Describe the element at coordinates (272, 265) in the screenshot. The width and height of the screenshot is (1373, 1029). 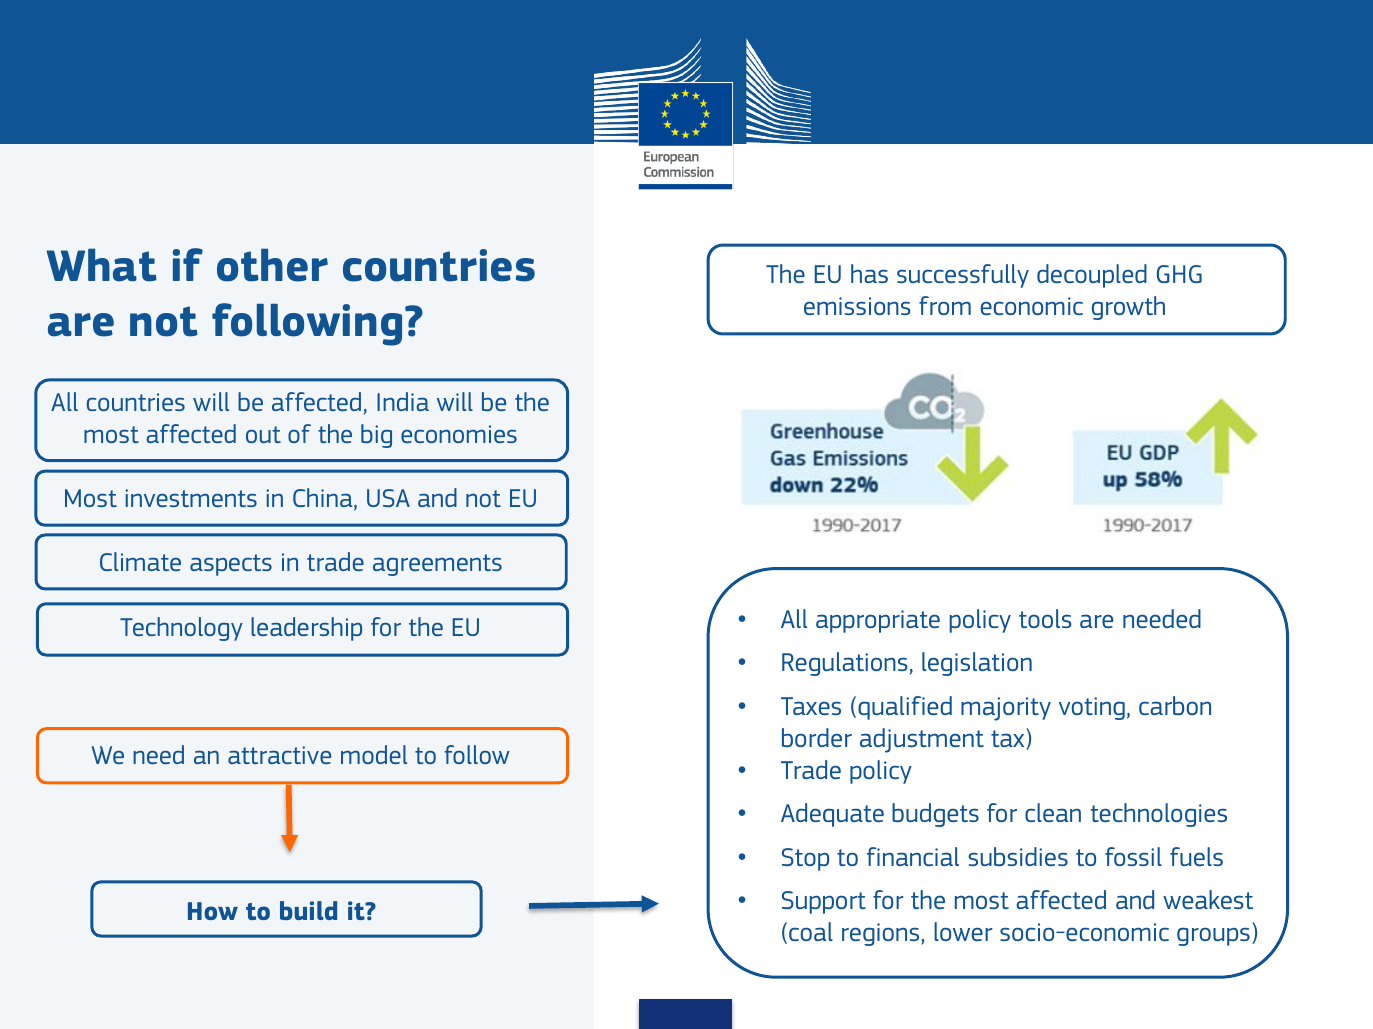
I see `other` at that location.
